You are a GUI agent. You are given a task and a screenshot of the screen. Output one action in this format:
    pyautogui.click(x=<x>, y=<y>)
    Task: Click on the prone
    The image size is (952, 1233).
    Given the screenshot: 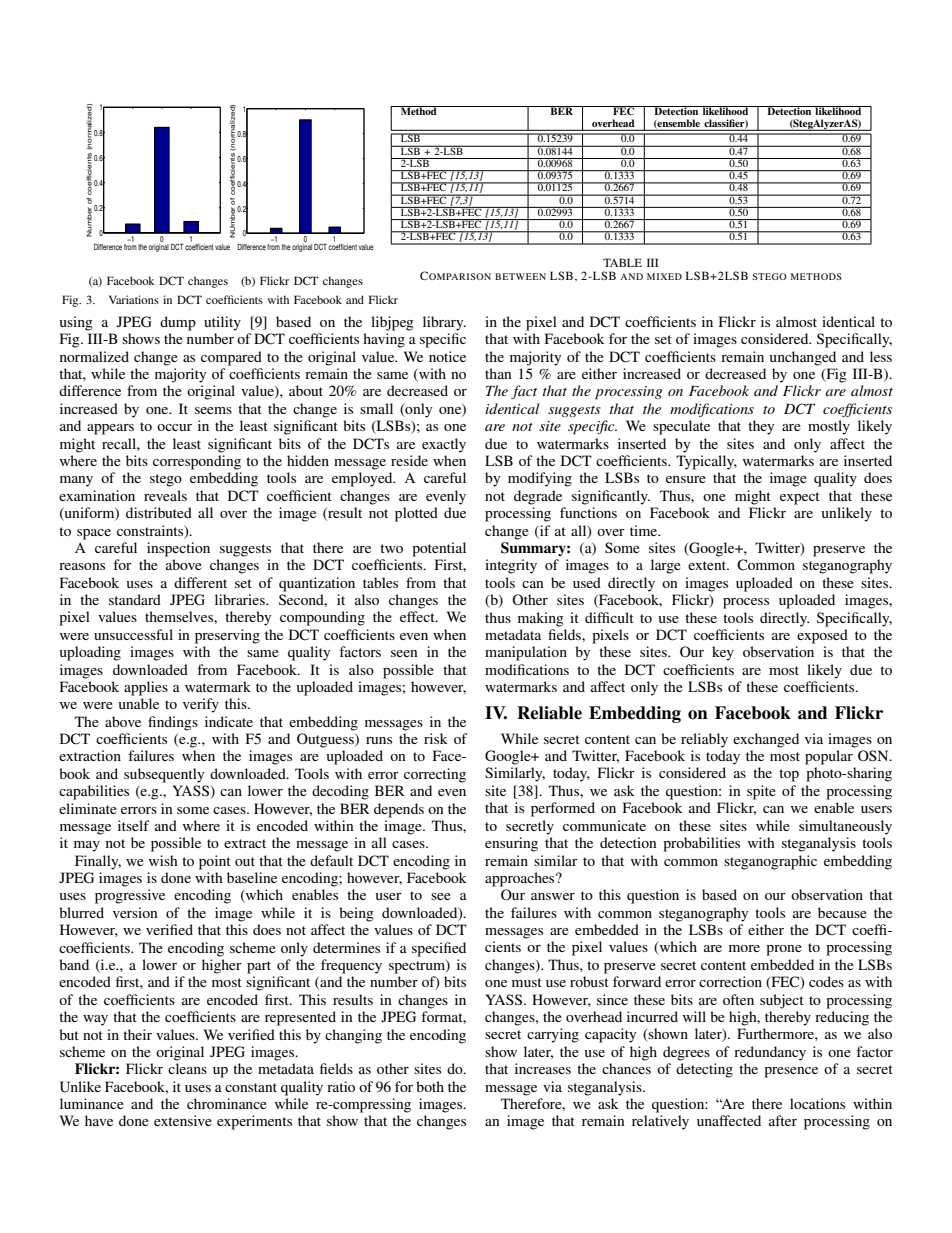 What is the action you would take?
    pyautogui.click(x=784, y=950)
